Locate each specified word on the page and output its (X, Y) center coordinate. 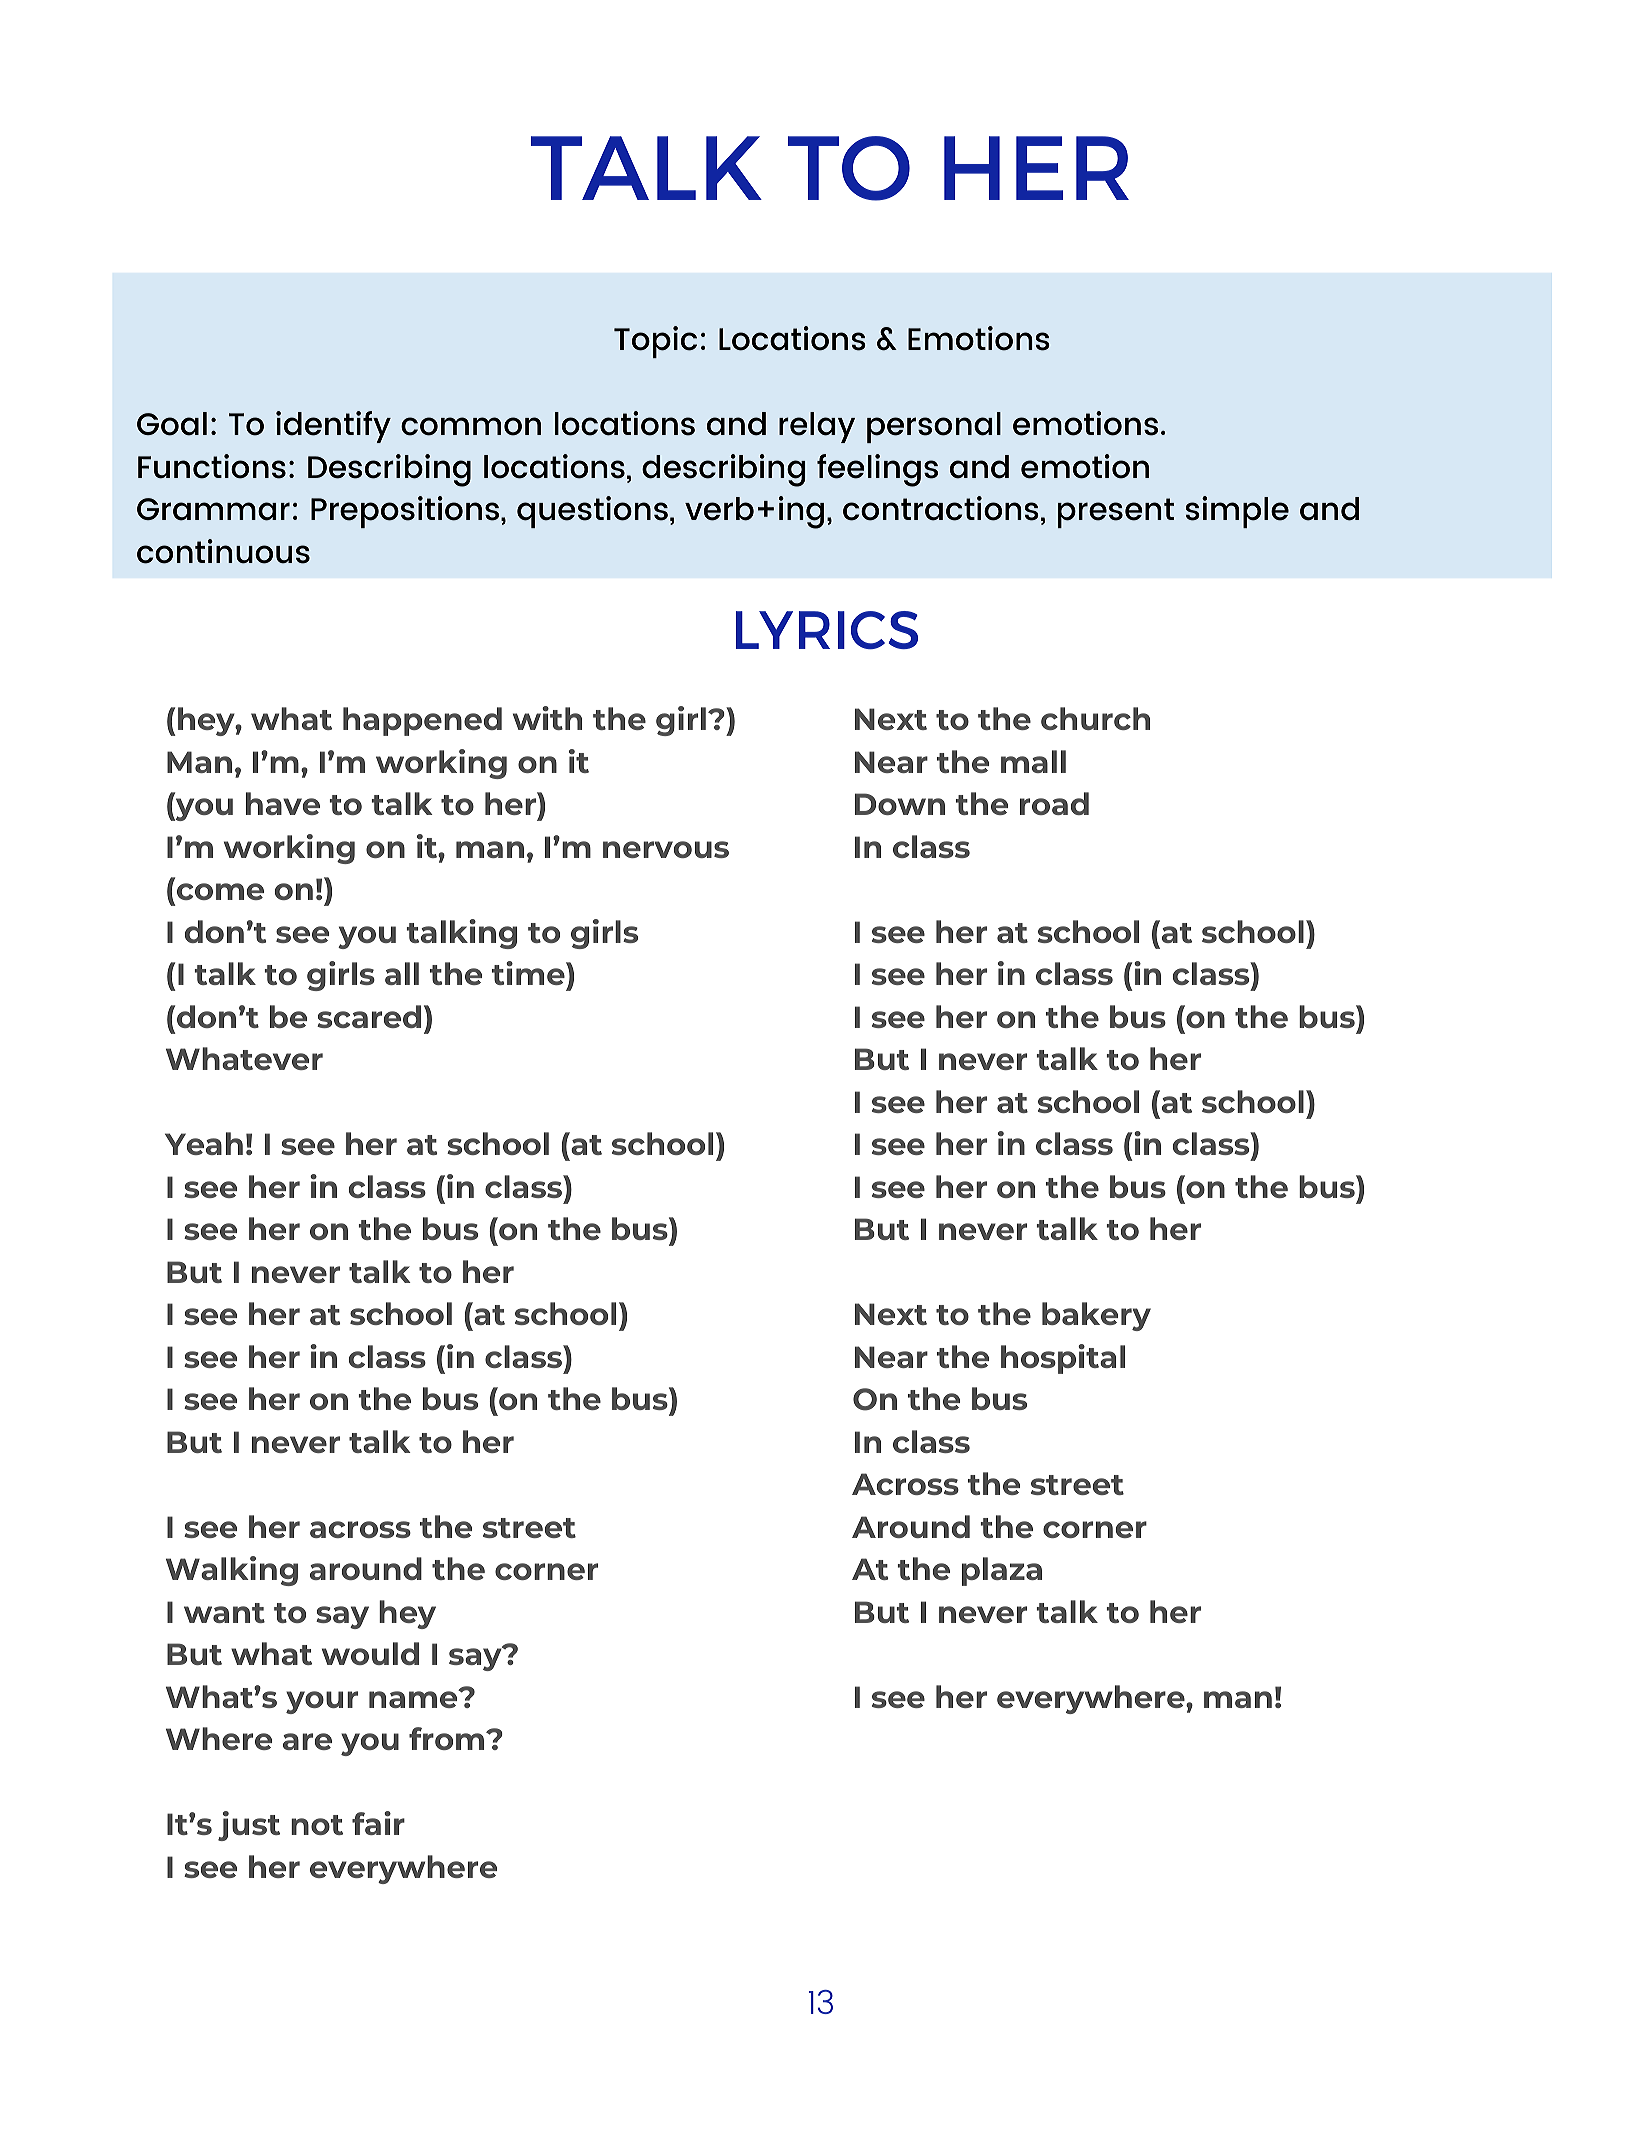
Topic (655, 342)
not (317, 1825)
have (283, 803)
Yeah (204, 1143)
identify (333, 427)
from (448, 1738)
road (1054, 803)
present (1116, 513)
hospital (1063, 1359)
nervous (666, 849)
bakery (1096, 1316)
